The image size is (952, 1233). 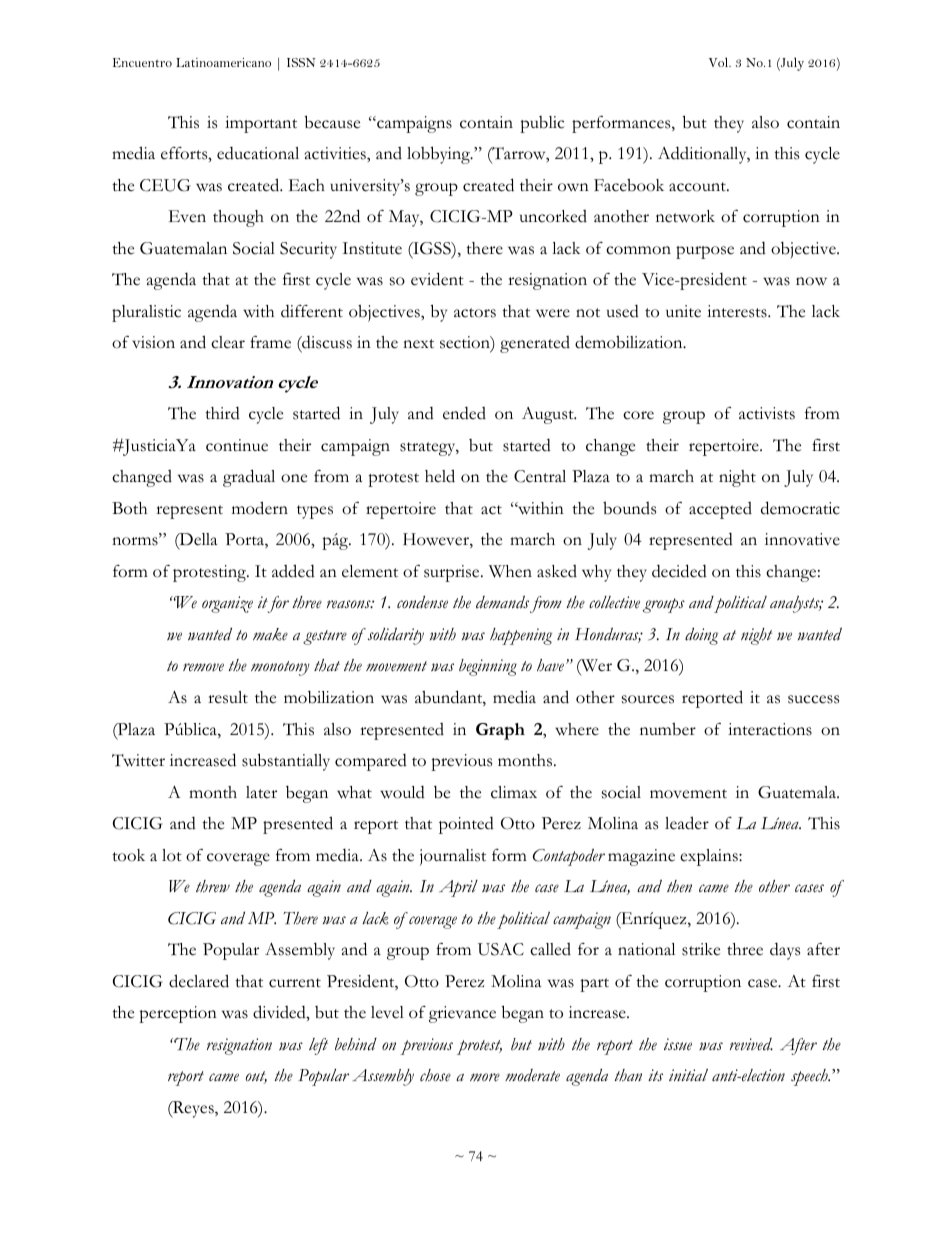 I want to click on public, so click(x=542, y=124).
